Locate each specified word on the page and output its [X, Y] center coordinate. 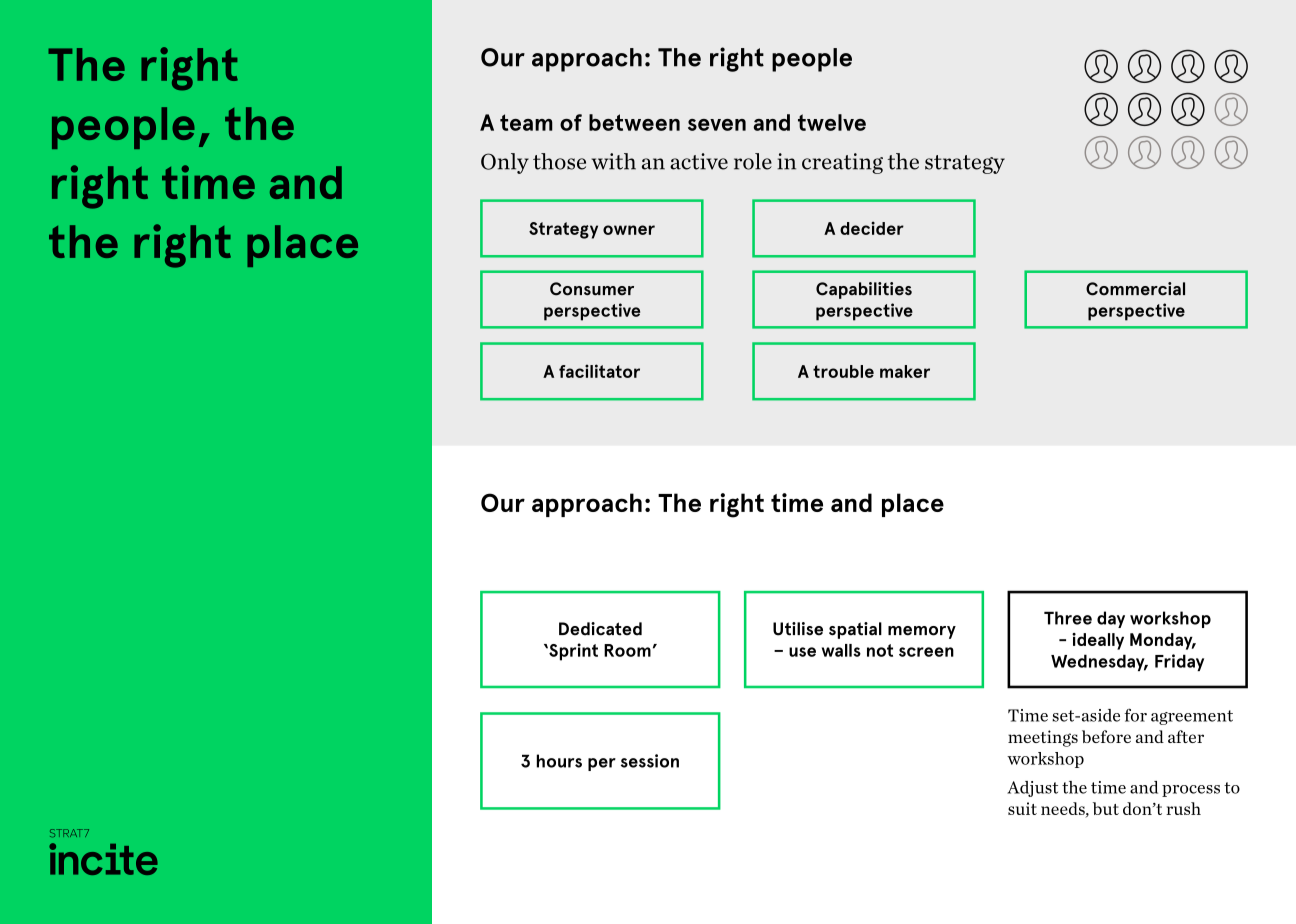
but [1106, 808]
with [614, 161]
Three [1068, 618]
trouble [843, 371]
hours [559, 761]
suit [1022, 808]
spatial [855, 630]
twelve [832, 122]
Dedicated [600, 629]
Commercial [1135, 289]
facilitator [599, 371]
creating [842, 163]
